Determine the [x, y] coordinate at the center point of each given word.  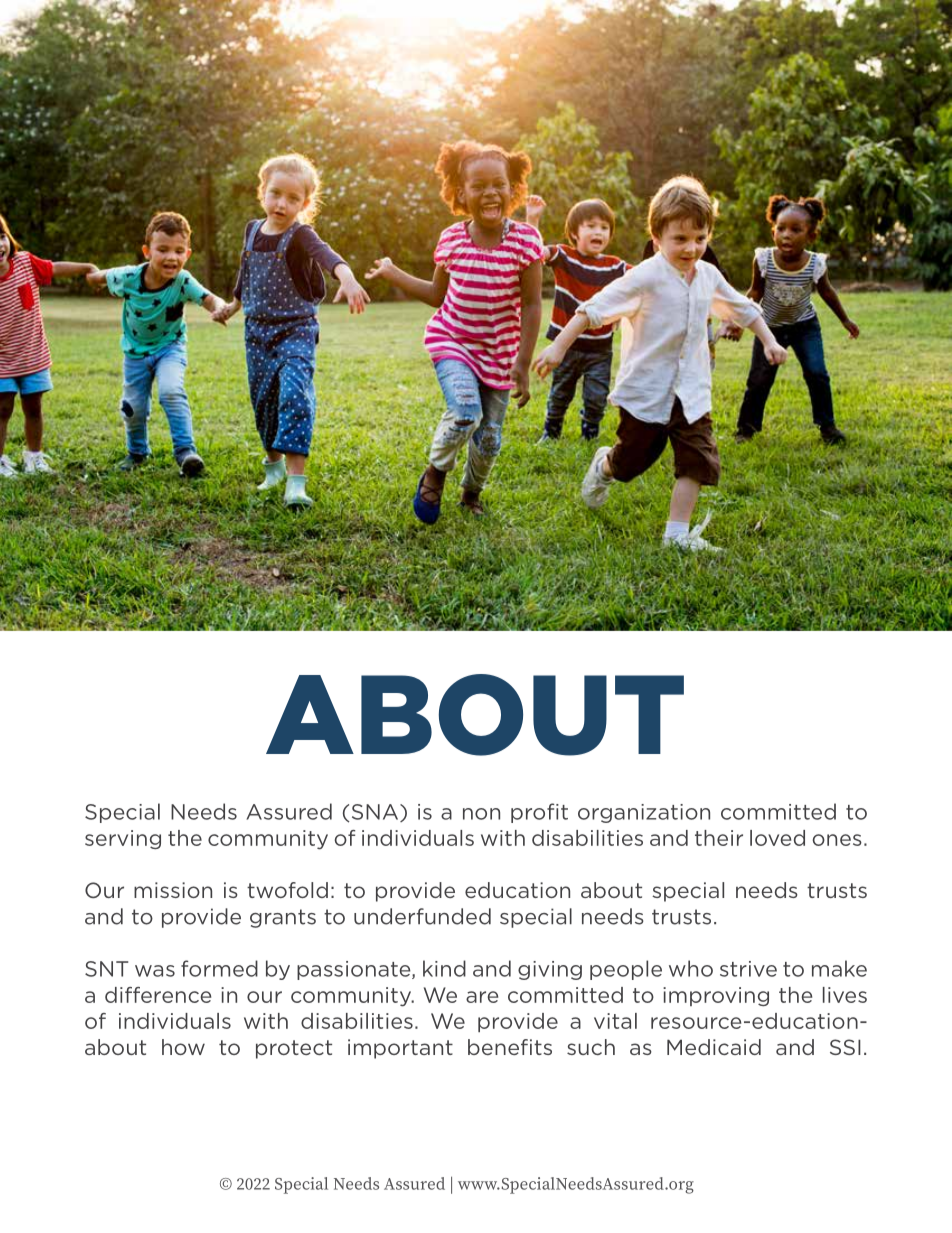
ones [837, 840]
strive [748, 969]
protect [294, 1049]
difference [158, 995]
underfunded [422, 916]
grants [283, 918]
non [481, 814]
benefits [510, 1047]
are [482, 997]
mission [173, 890]
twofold [287, 890]
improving [716, 996]
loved [777, 838]
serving [123, 839]
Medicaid [714, 1047]
